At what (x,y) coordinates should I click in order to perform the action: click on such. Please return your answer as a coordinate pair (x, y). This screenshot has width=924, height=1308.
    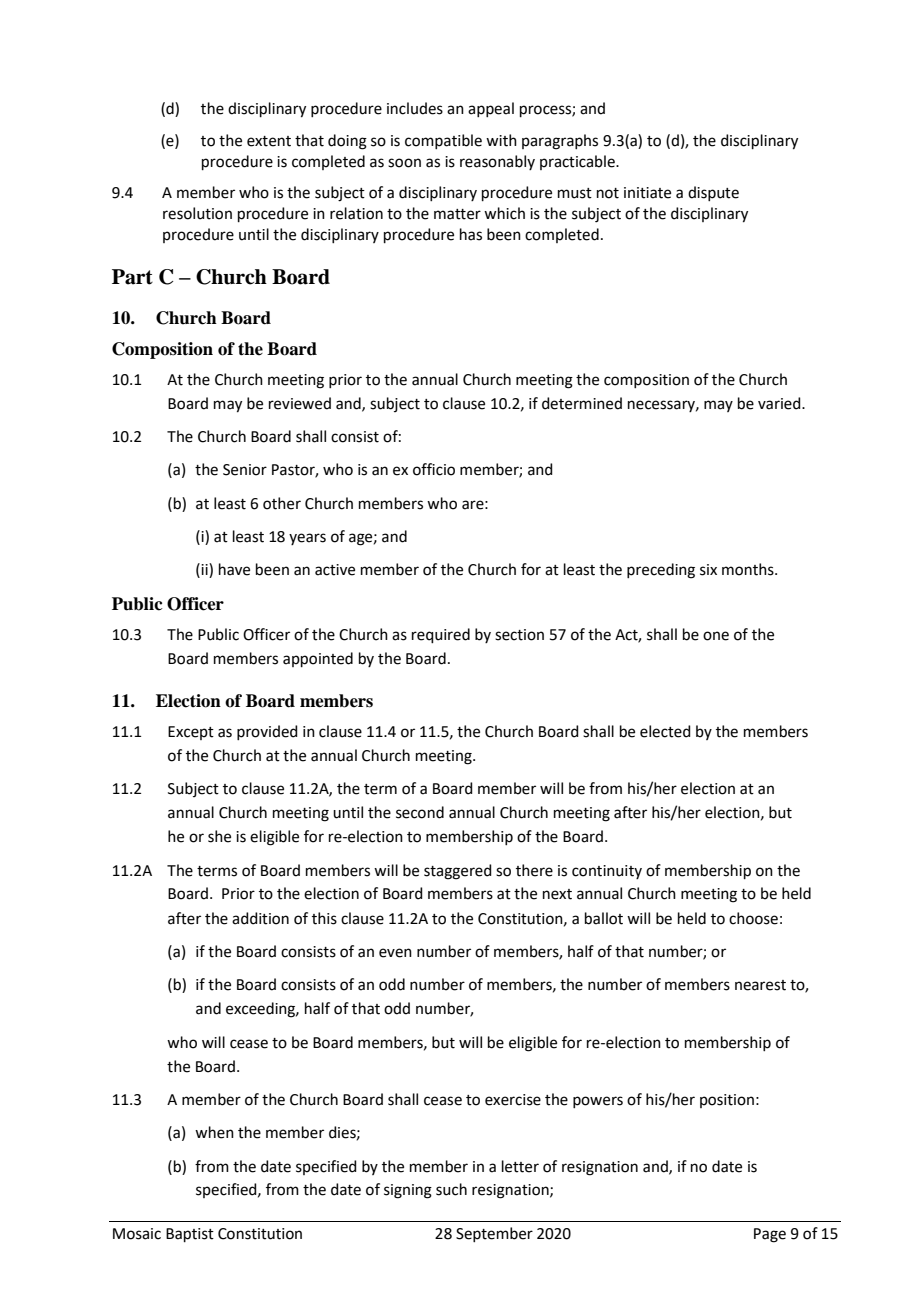
    Looking at the image, I should click on (451, 1189).
